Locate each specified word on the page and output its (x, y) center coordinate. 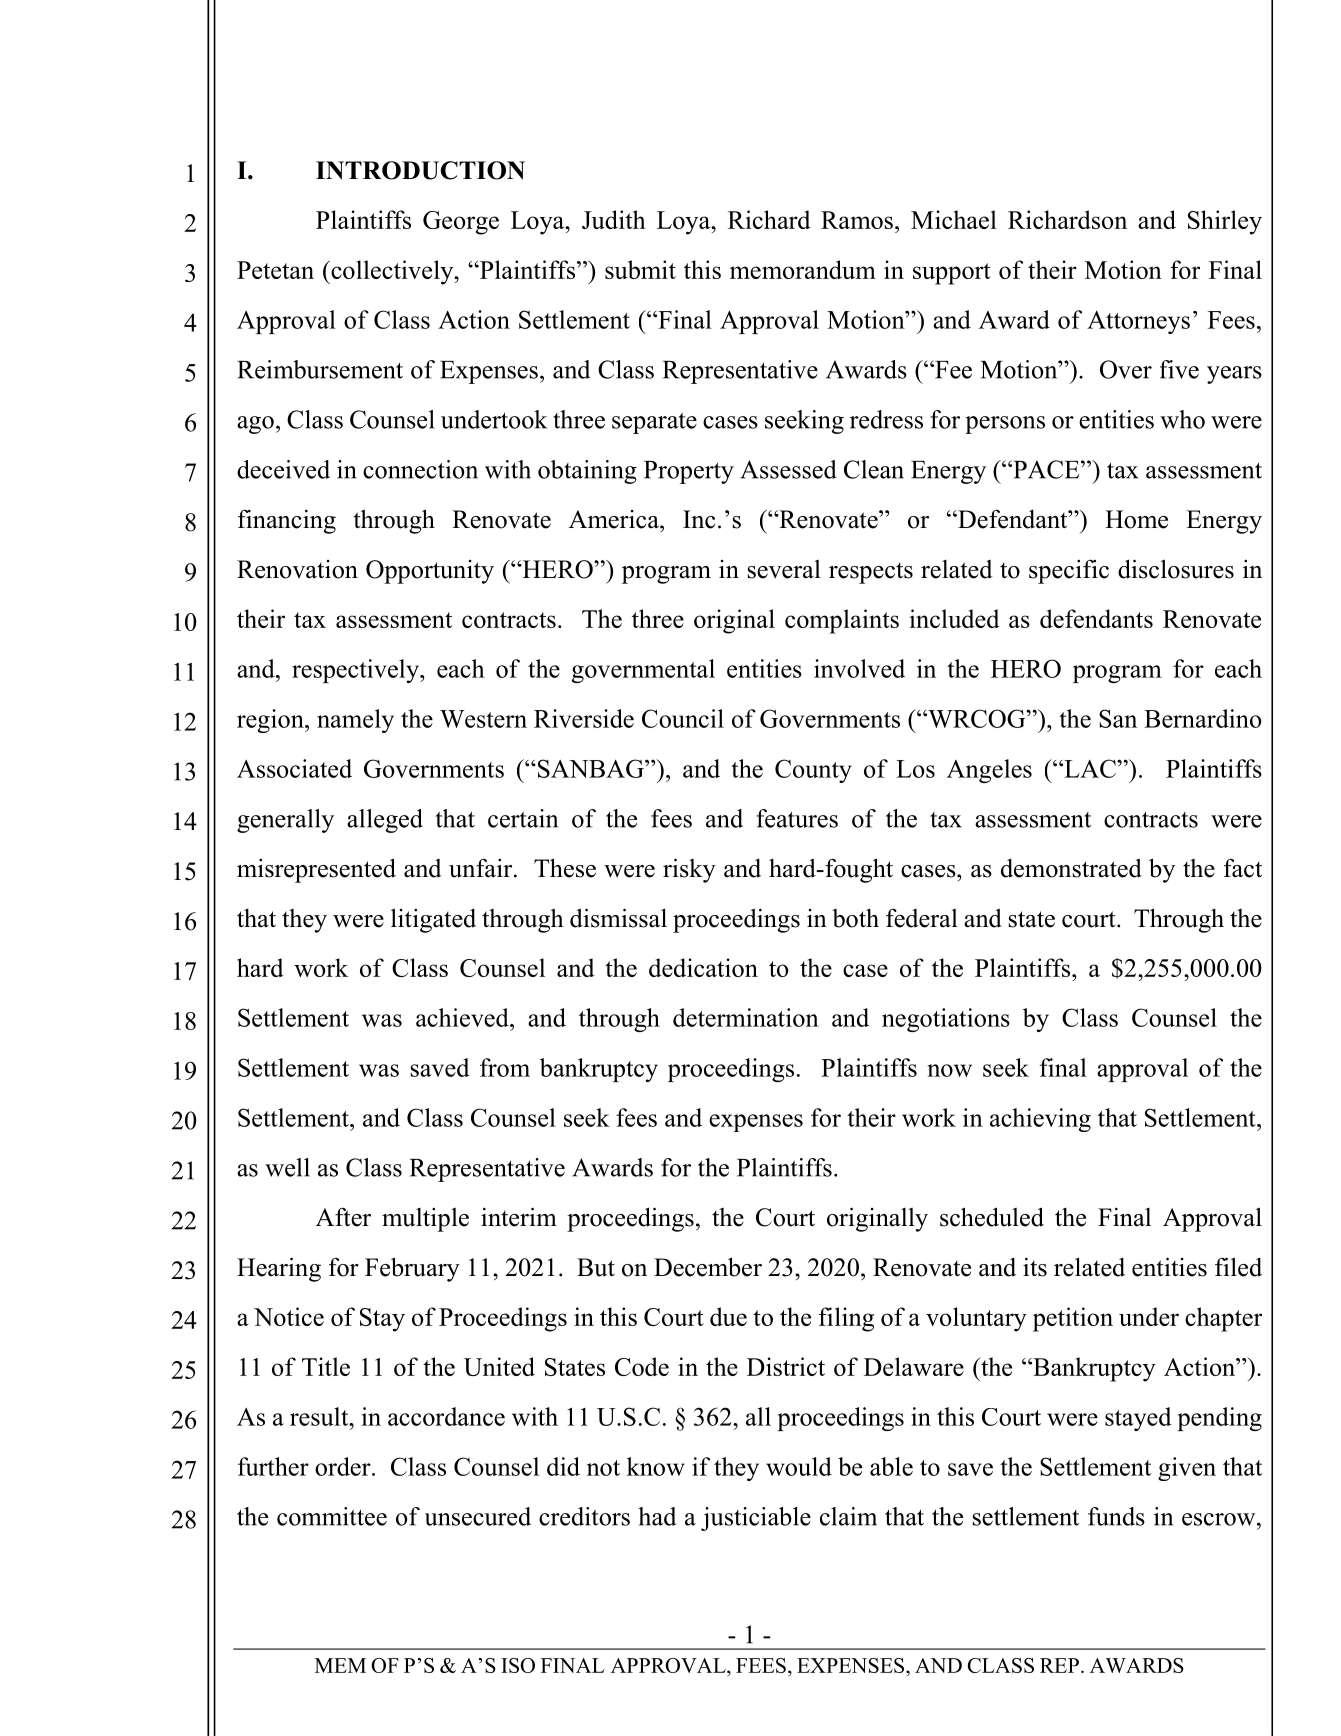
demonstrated (1071, 868)
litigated (433, 920)
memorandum (803, 269)
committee (332, 1516)
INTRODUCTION (420, 170)
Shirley (1225, 222)
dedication (703, 967)
